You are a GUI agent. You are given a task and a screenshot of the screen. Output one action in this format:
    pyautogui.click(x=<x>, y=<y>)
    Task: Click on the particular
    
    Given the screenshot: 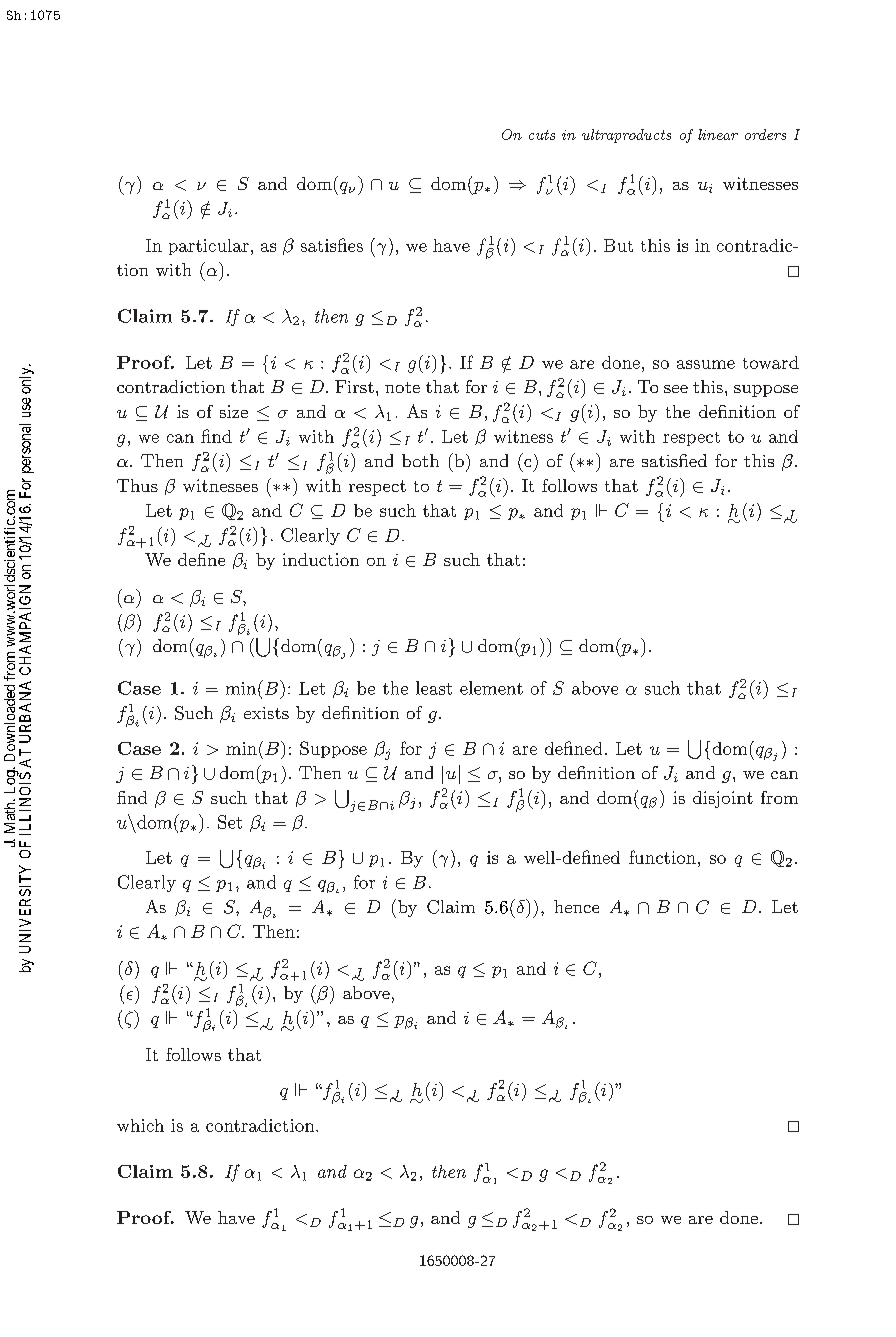 What is the action you would take?
    pyautogui.click(x=209, y=247)
